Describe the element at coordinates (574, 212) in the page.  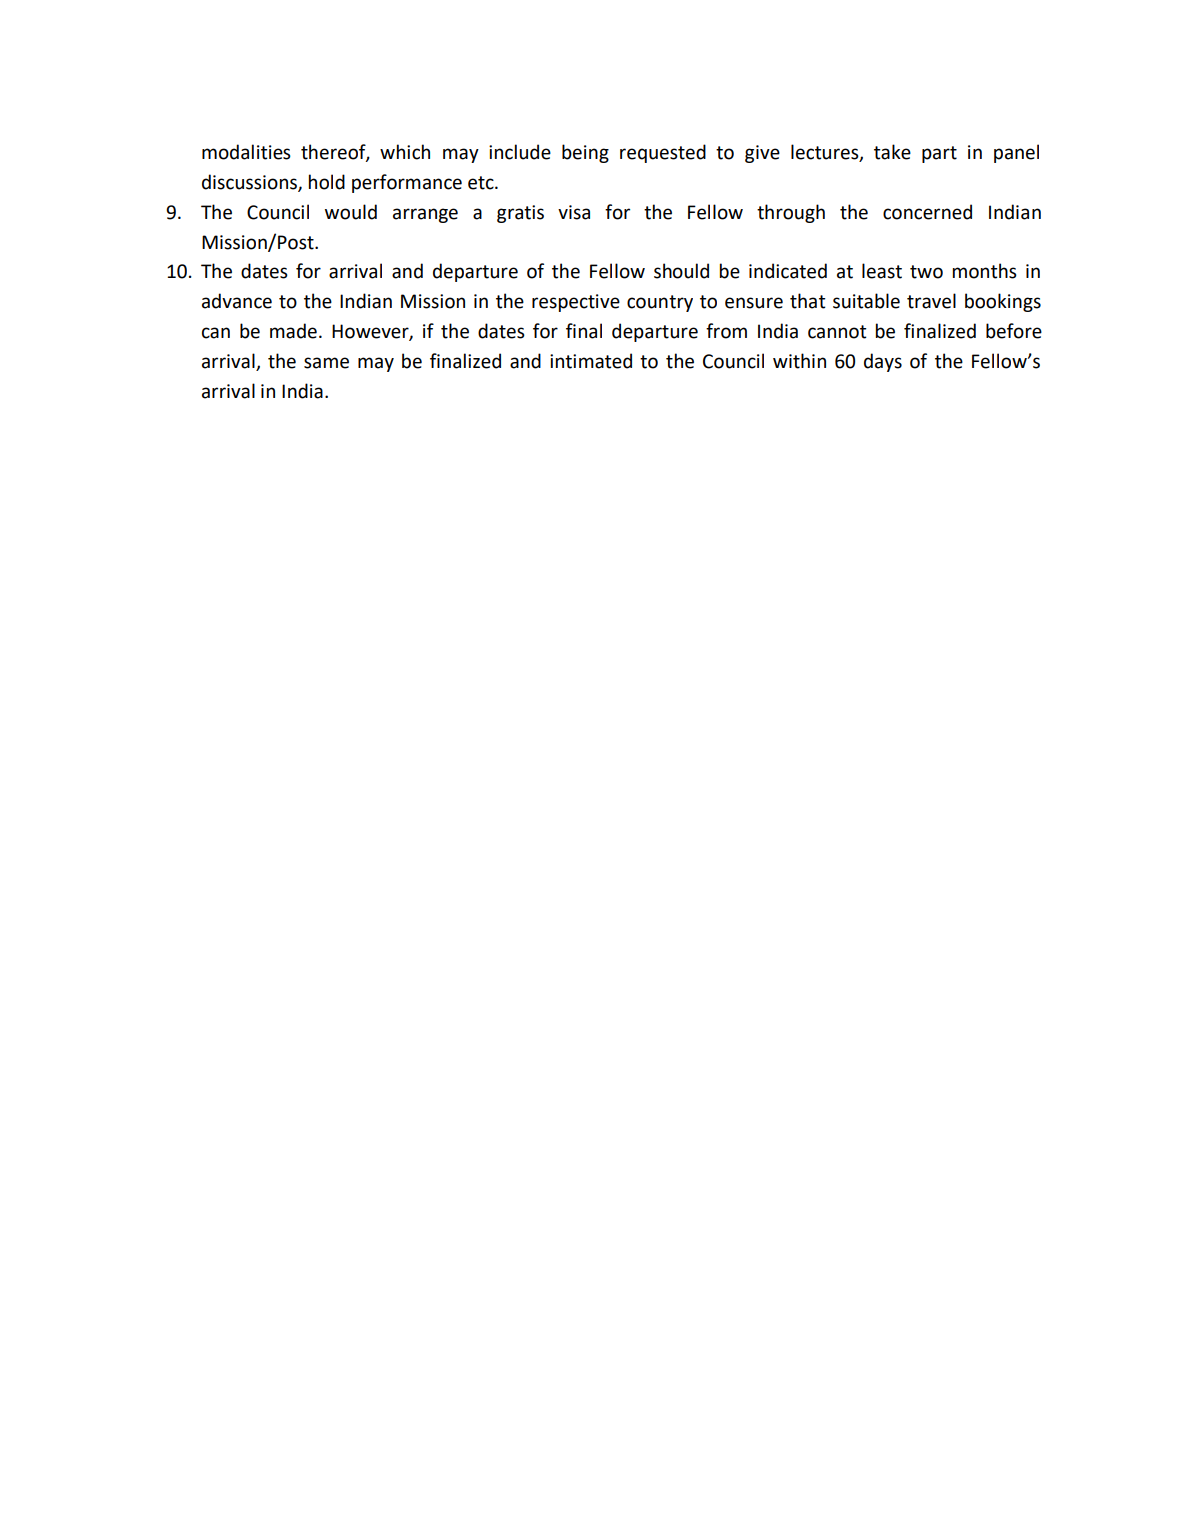
I see `visa` at that location.
